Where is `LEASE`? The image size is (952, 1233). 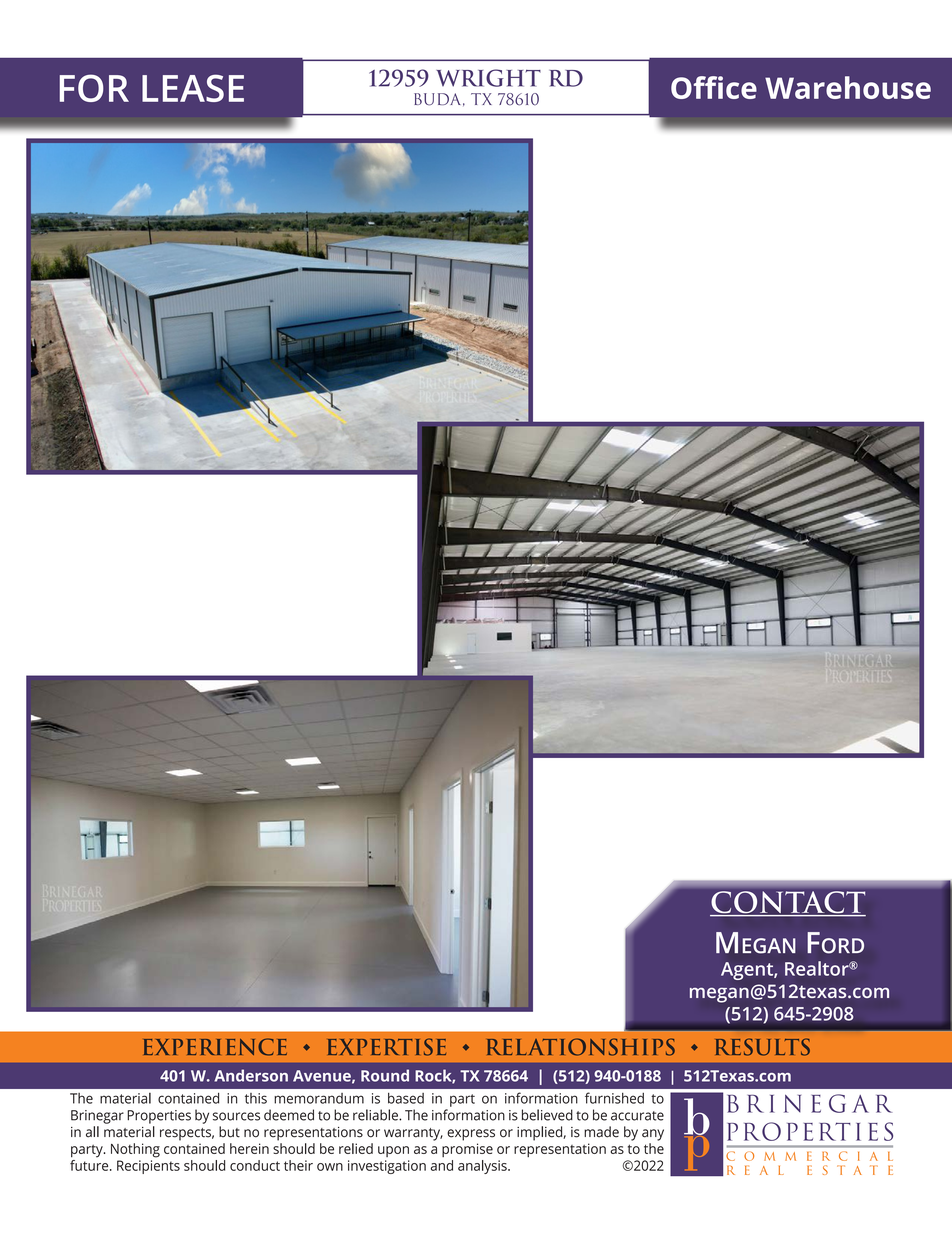
LEASE is located at coordinates (193, 88).
